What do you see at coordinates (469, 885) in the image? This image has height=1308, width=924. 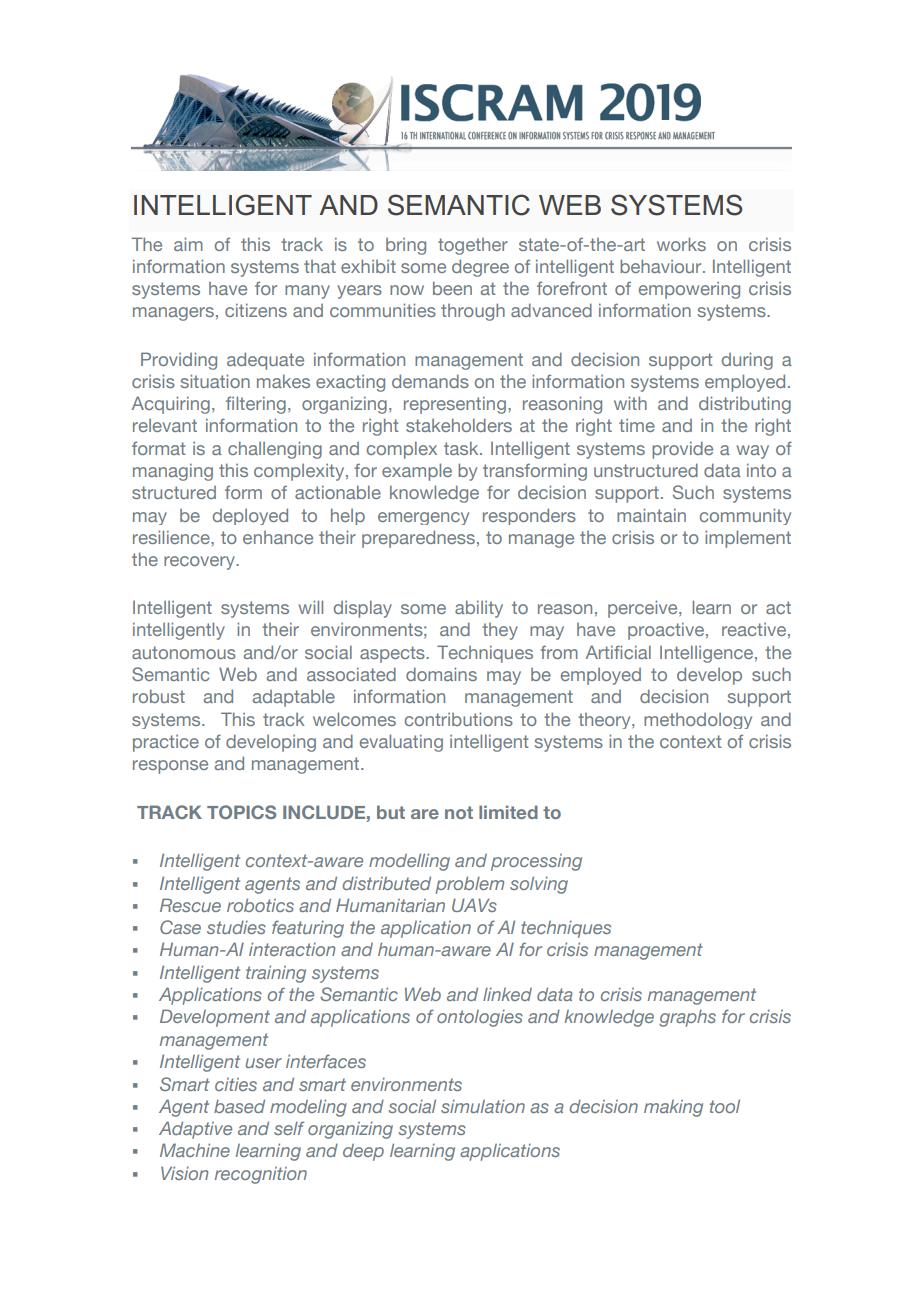 I see `problem` at bounding box center [469, 885].
